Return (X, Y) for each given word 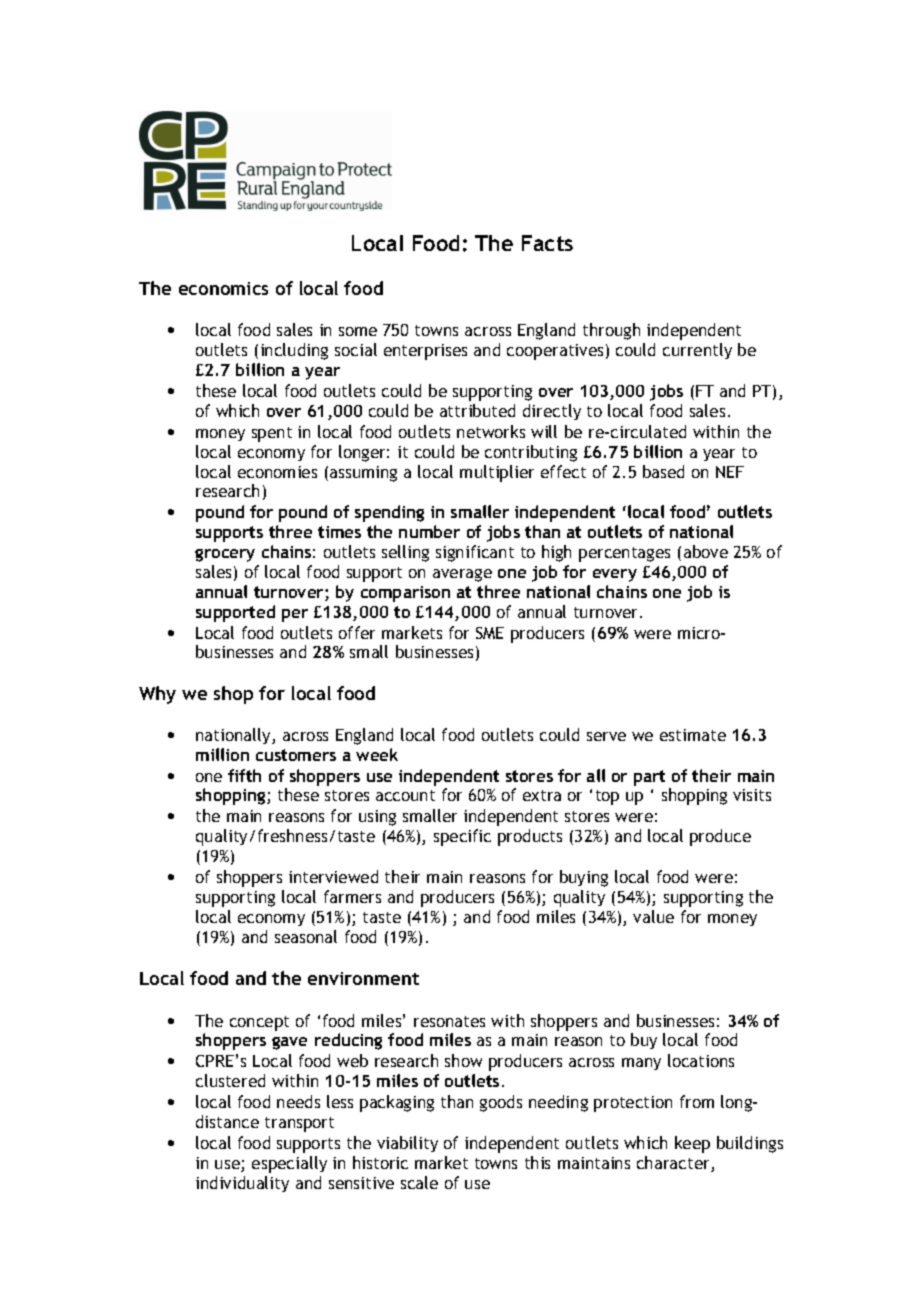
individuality (242, 1184)
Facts (547, 243)
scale (419, 1182)
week (377, 754)
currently (697, 351)
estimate (693, 735)
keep (692, 1144)
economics (223, 288)
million (222, 754)
